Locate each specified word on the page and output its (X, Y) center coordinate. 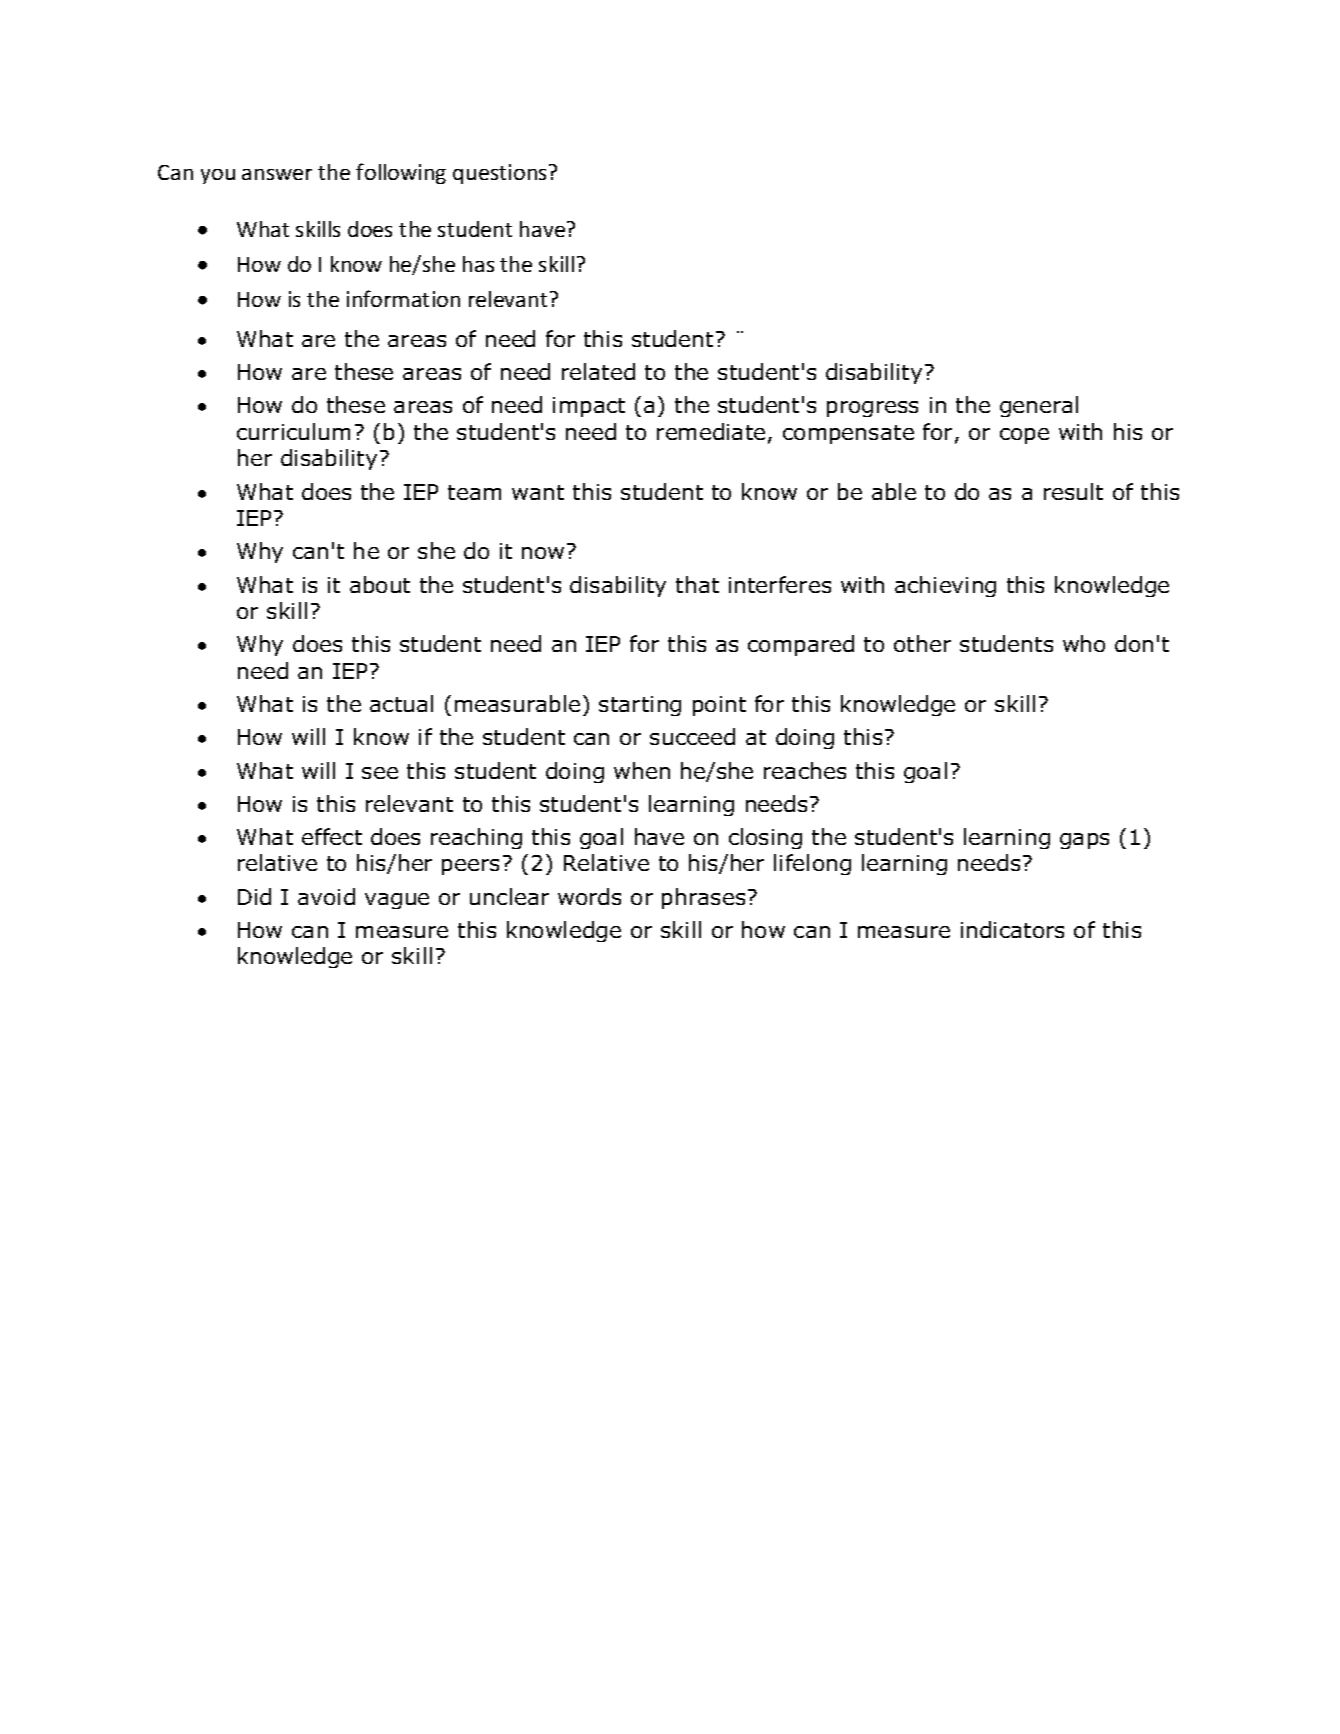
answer (277, 174)
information (403, 298)
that (697, 584)
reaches (805, 770)
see (380, 773)
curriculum (293, 431)
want (538, 492)
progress (872, 409)
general (1039, 406)
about (380, 584)
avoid (326, 896)
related (598, 371)
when (642, 770)
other (922, 643)
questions (501, 174)
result (1073, 491)
